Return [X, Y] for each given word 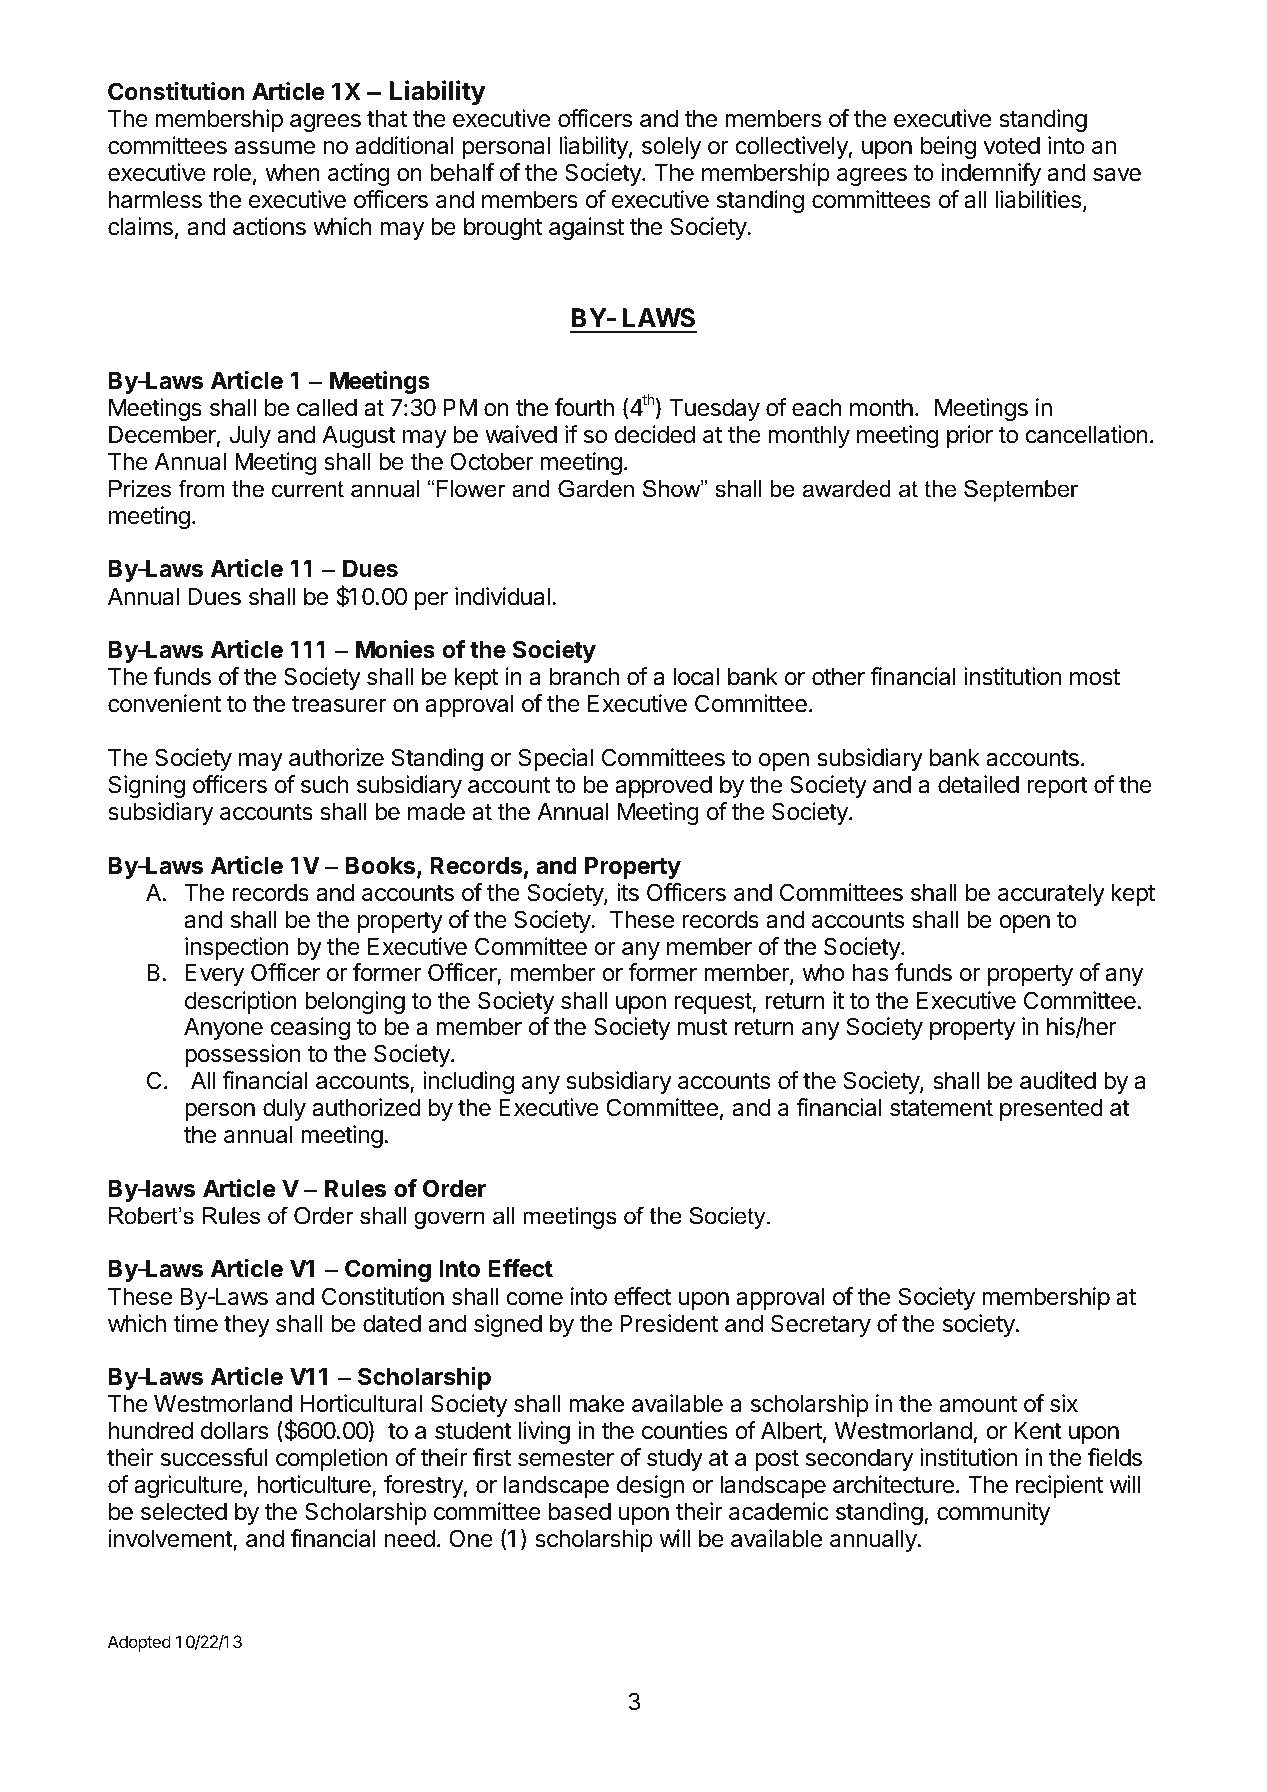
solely [671, 148]
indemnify [991, 174]
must [703, 1027]
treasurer [339, 704]
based [580, 1512]
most [1095, 677]
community [993, 1513]
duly [284, 1110]
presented [1051, 1110]
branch [584, 677]
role [232, 173]
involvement [171, 1539]
